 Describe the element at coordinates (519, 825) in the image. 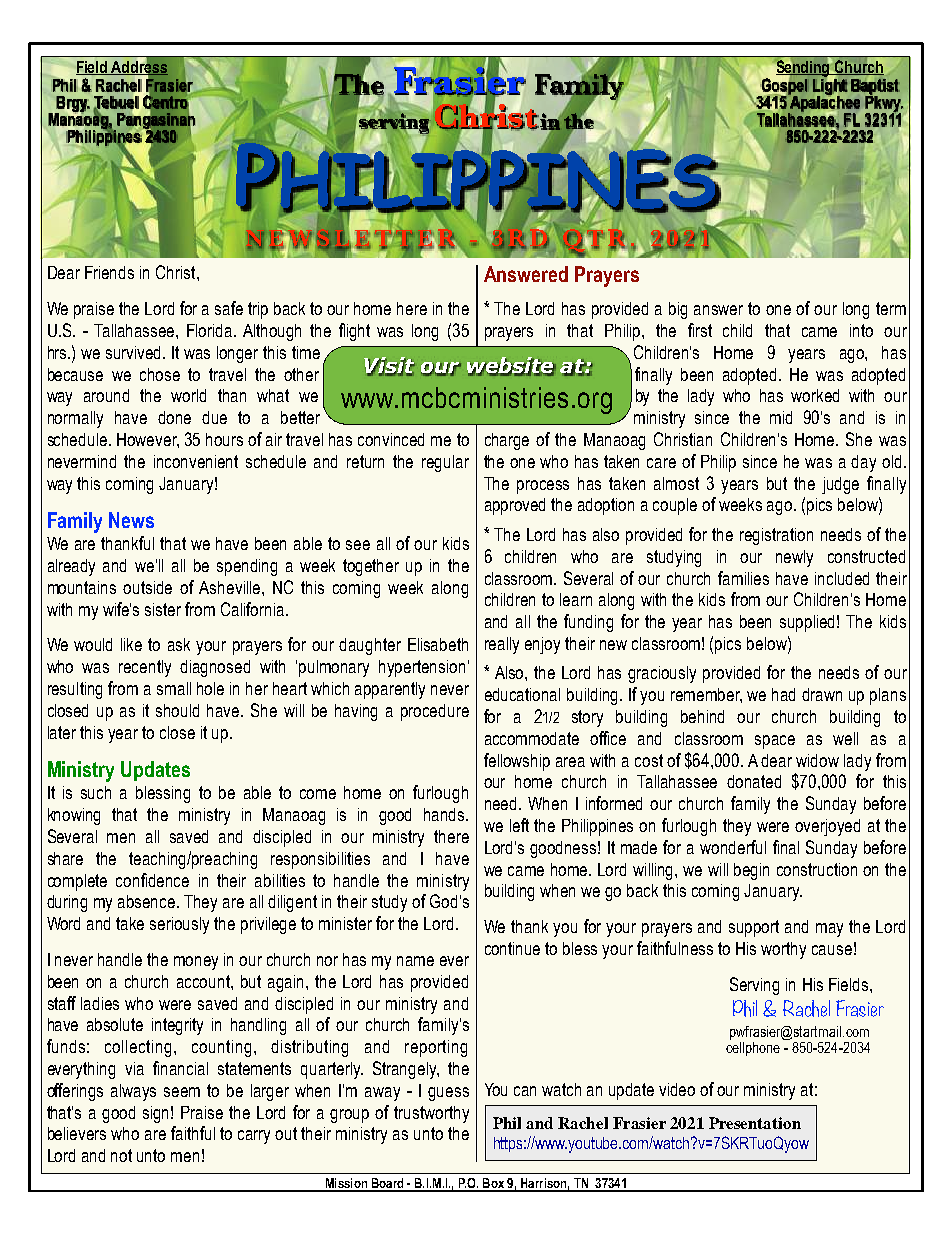

I see `left` at that location.
